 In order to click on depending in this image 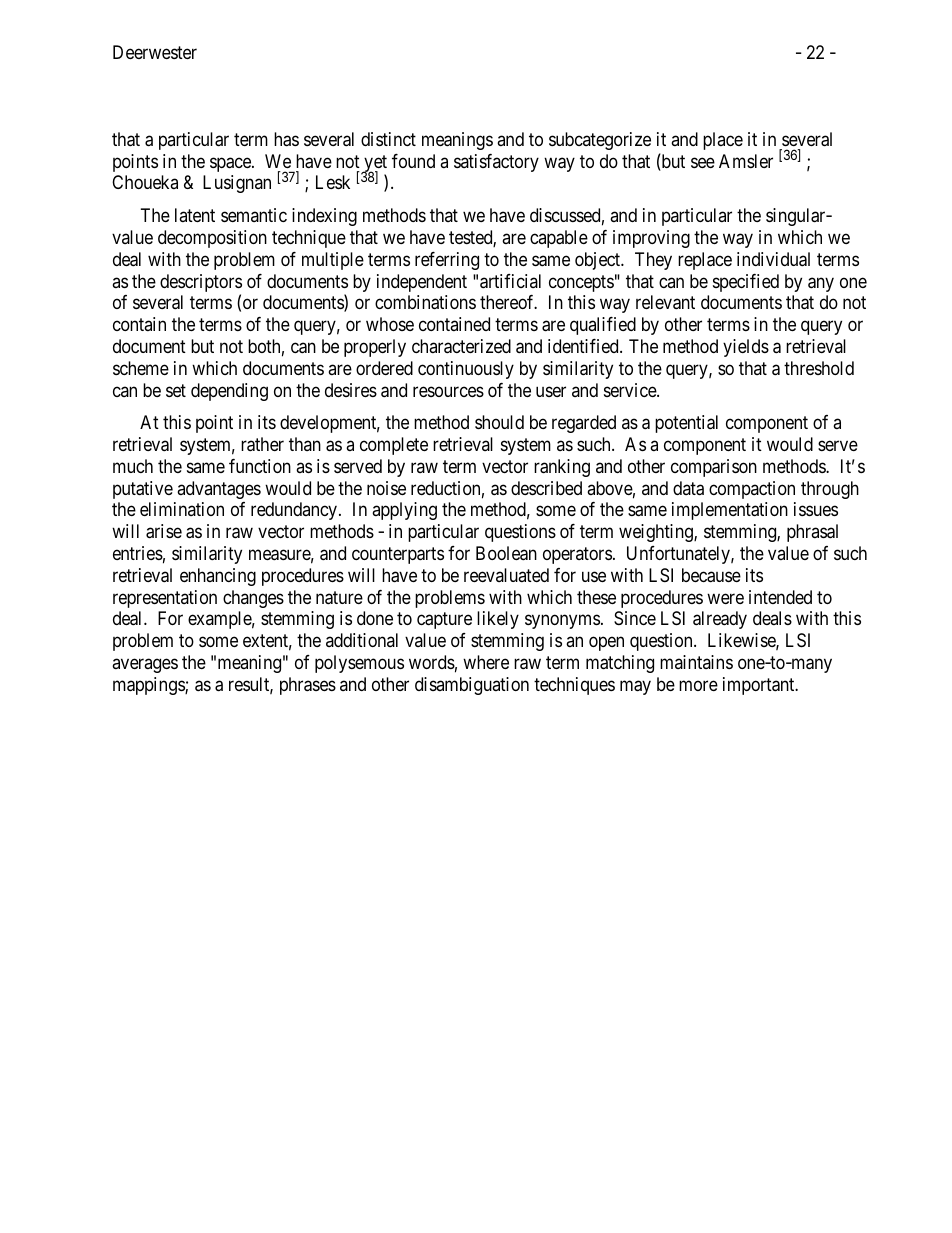, I will do `click(229, 392)`.
